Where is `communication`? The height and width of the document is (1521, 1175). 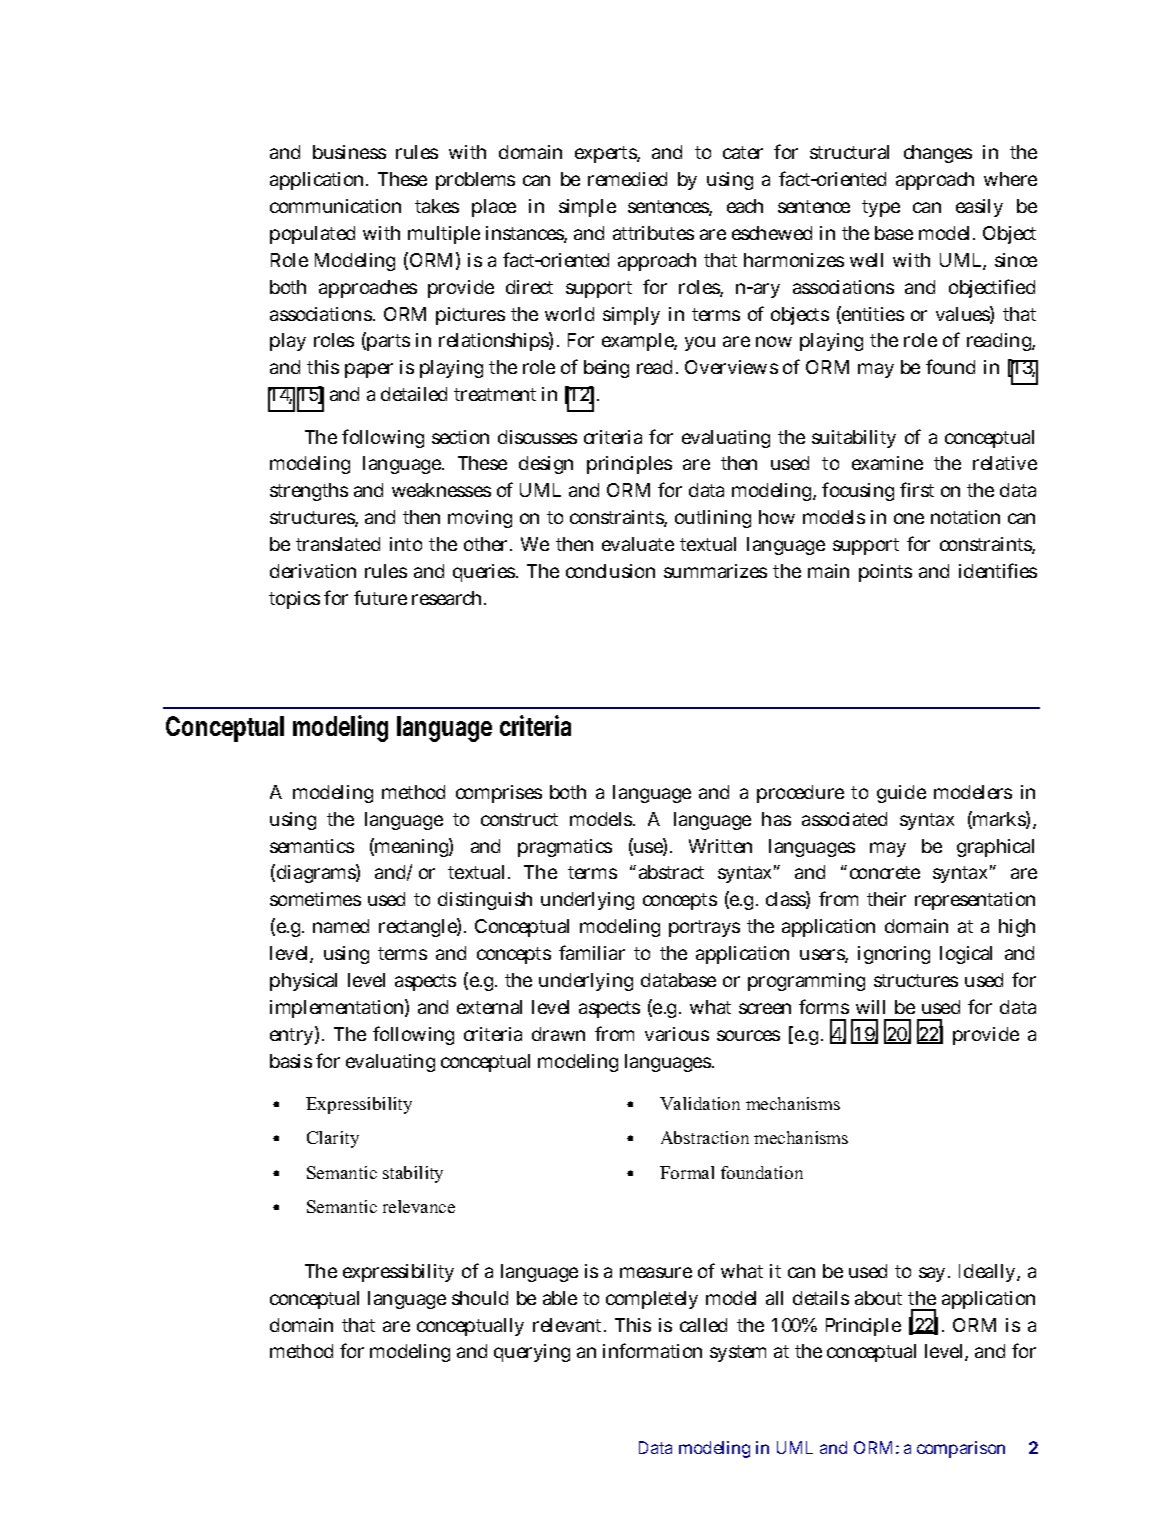
communication is located at coordinates (335, 206).
